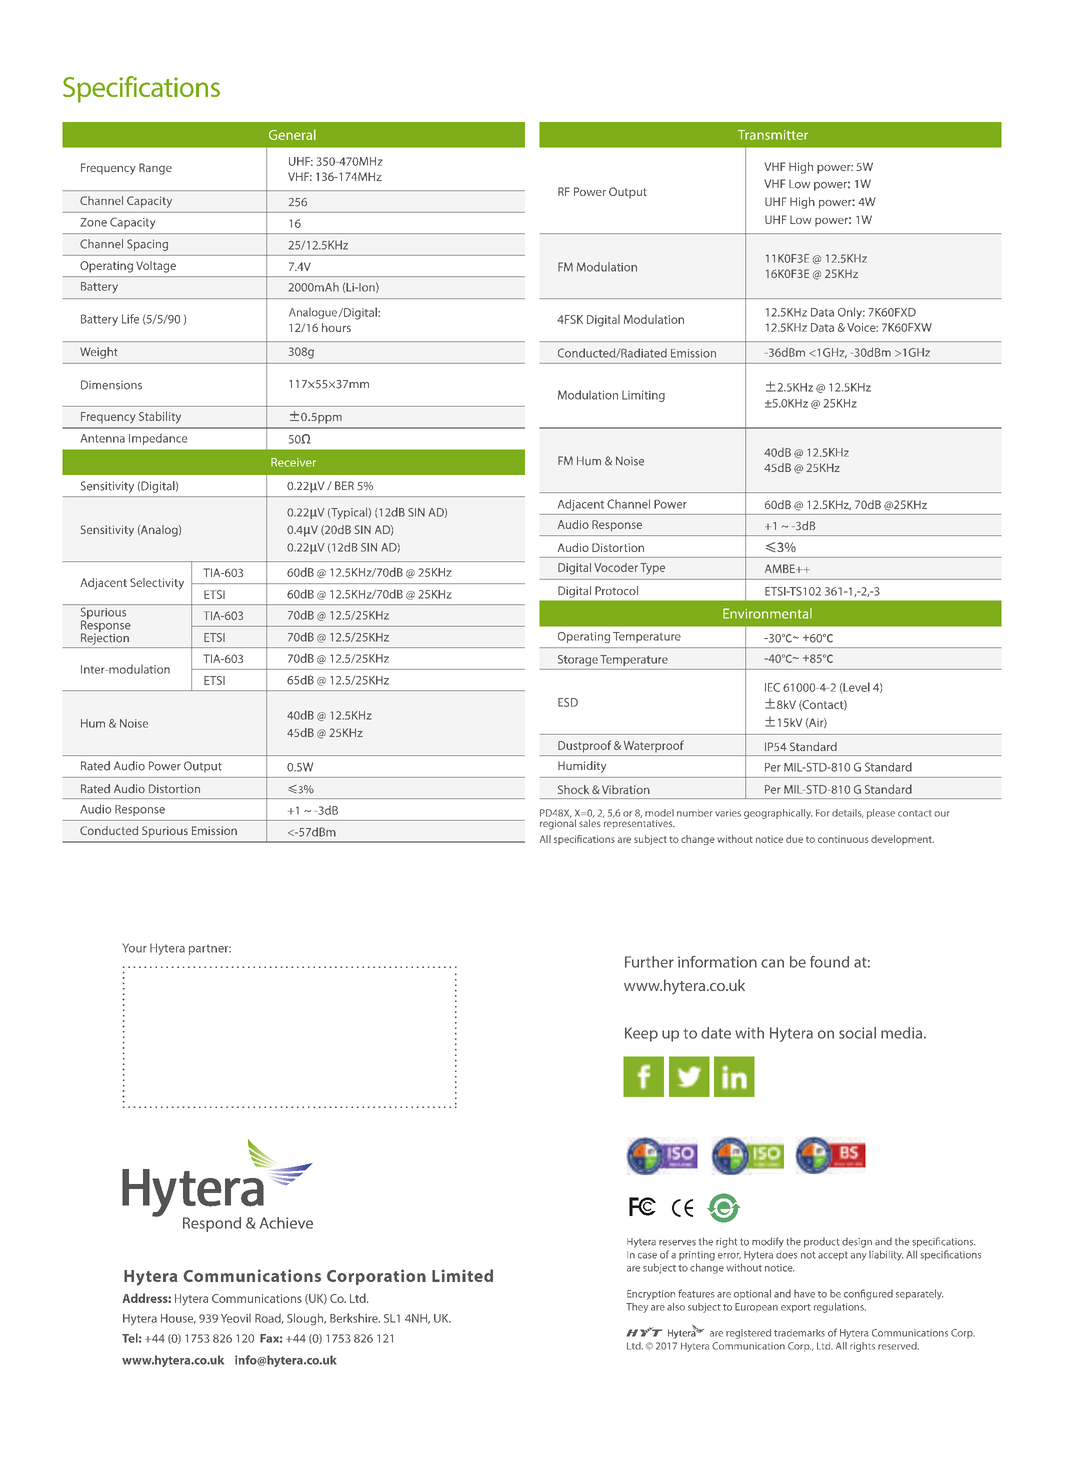 The height and width of the document is (1464, 1079). What do you see at coordinates (355, 1318) in the document?
I see `Berkshire` at bounding box center [355, 1318].
